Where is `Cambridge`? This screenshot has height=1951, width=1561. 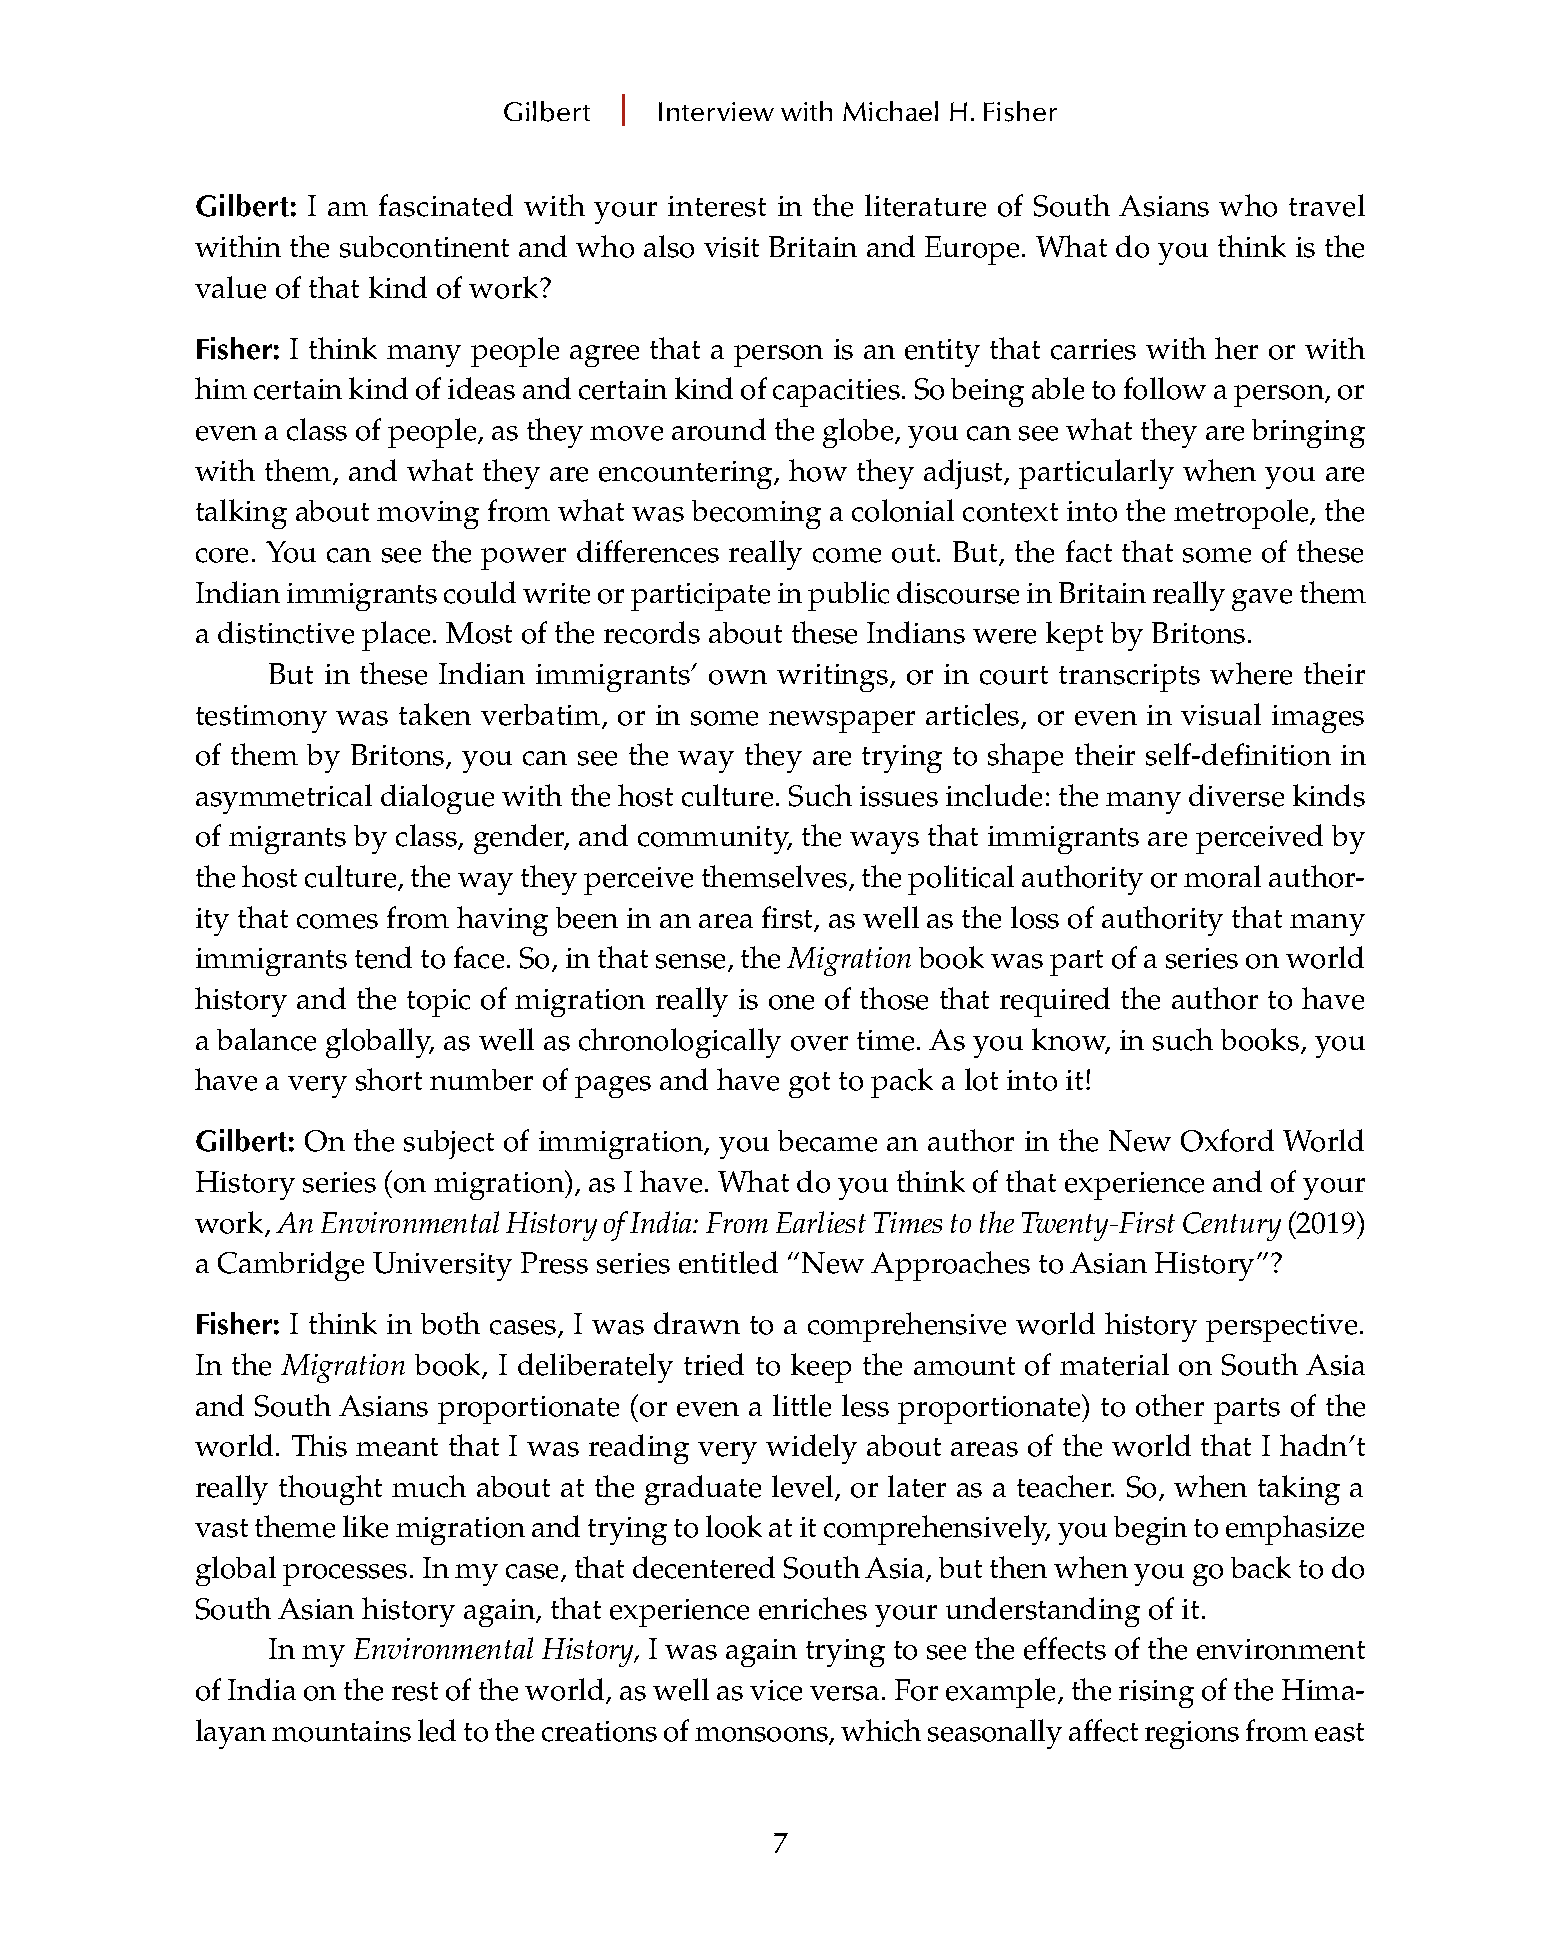
Cambridge is located at coordinates (291, 1266).
